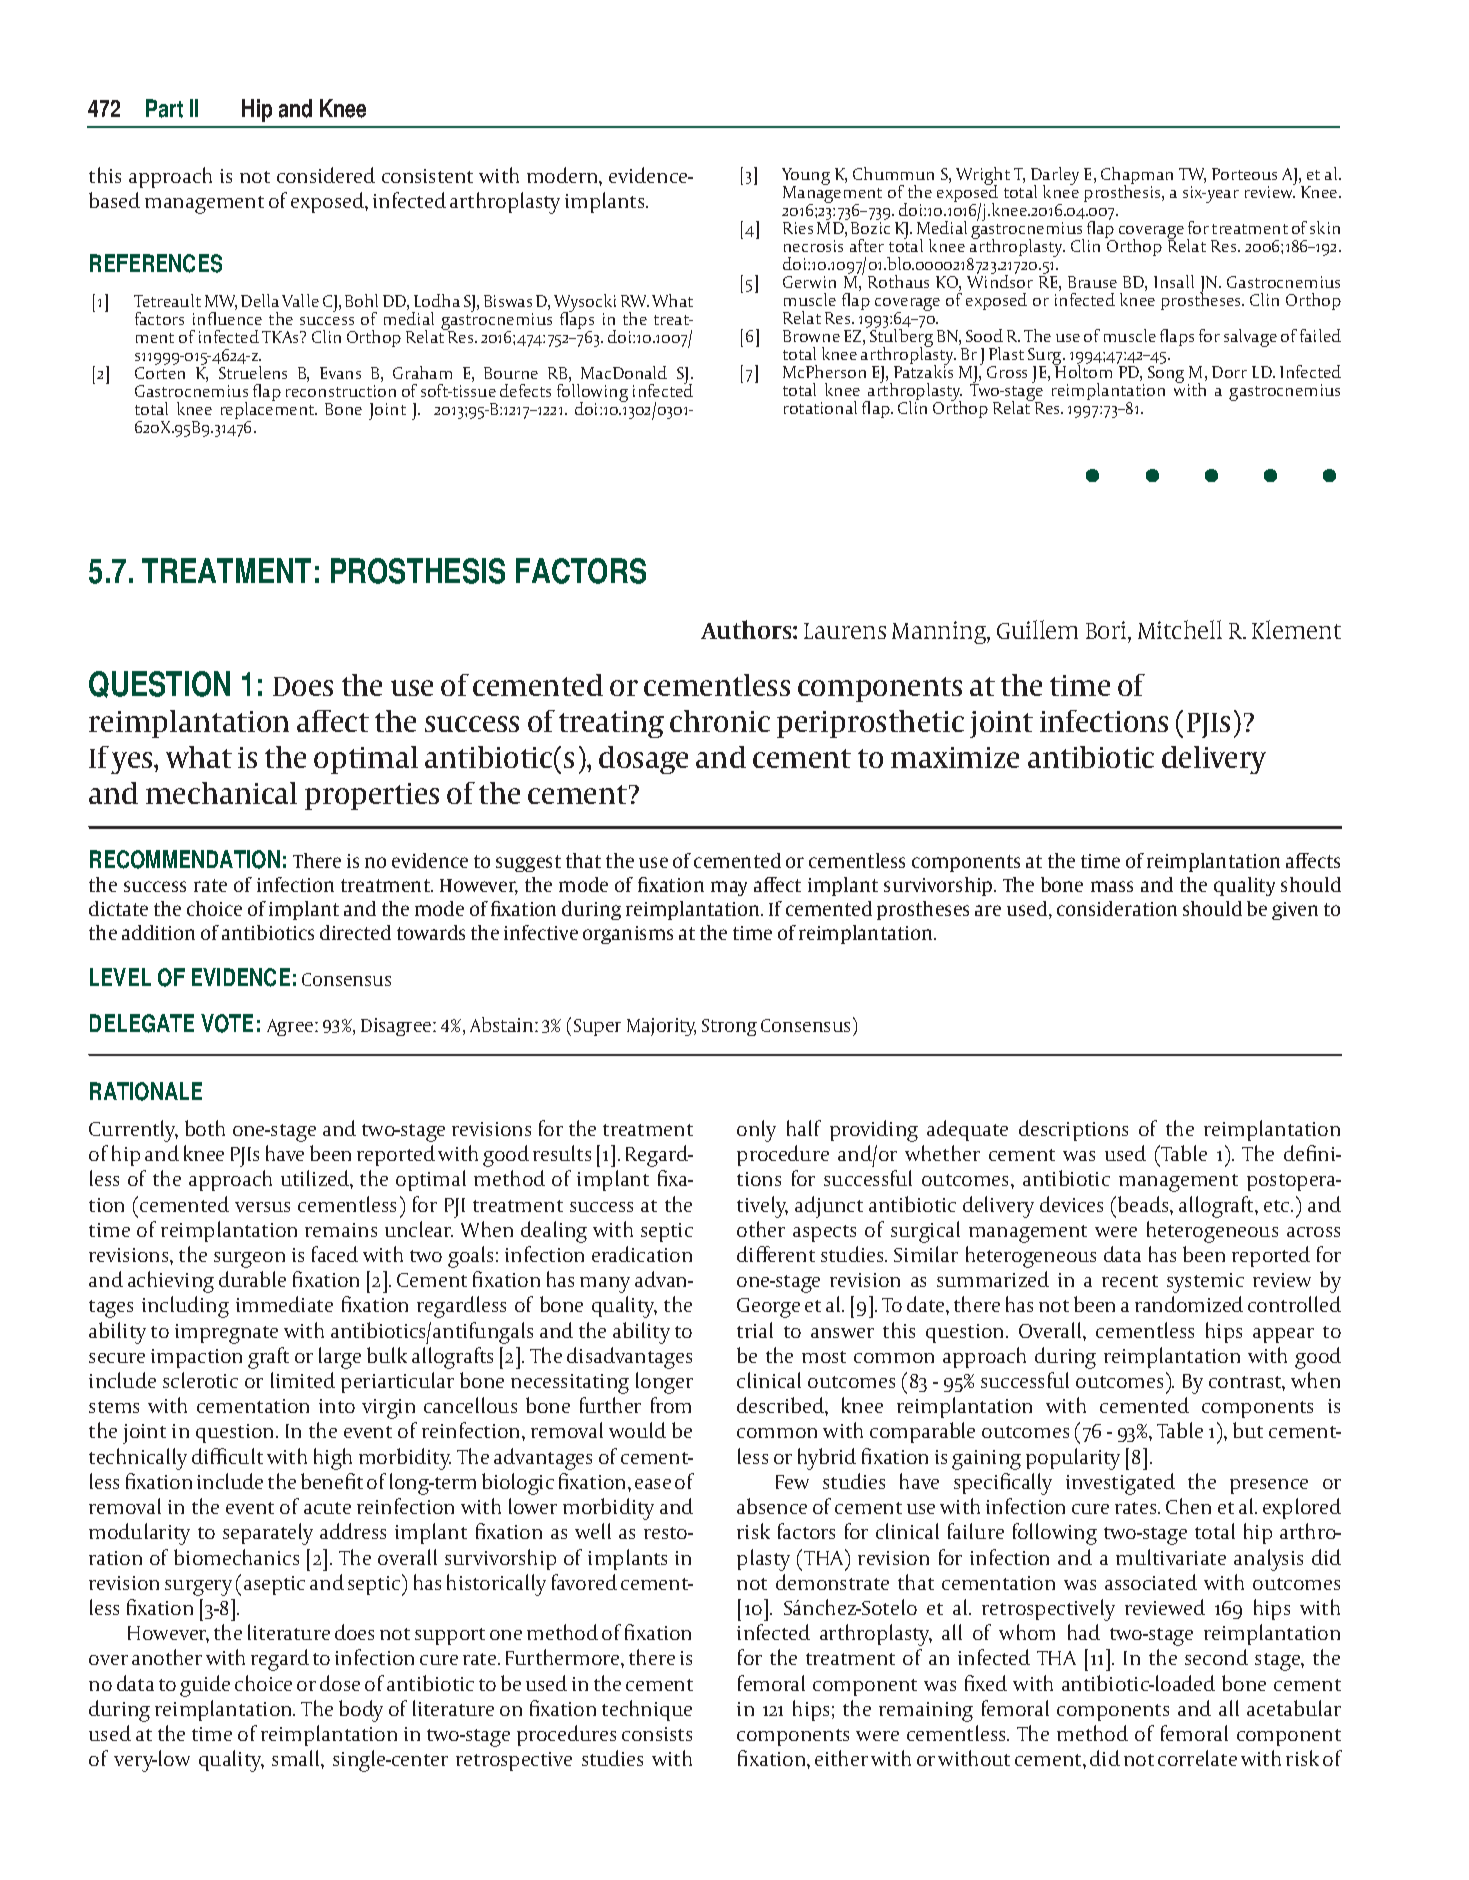 Image resolution: width=1469 pixels, height=1880 pixels. What do you see at coordinates (340, 373) in the screenshot?
I see `Evans` at bounding box center [340, 373].
